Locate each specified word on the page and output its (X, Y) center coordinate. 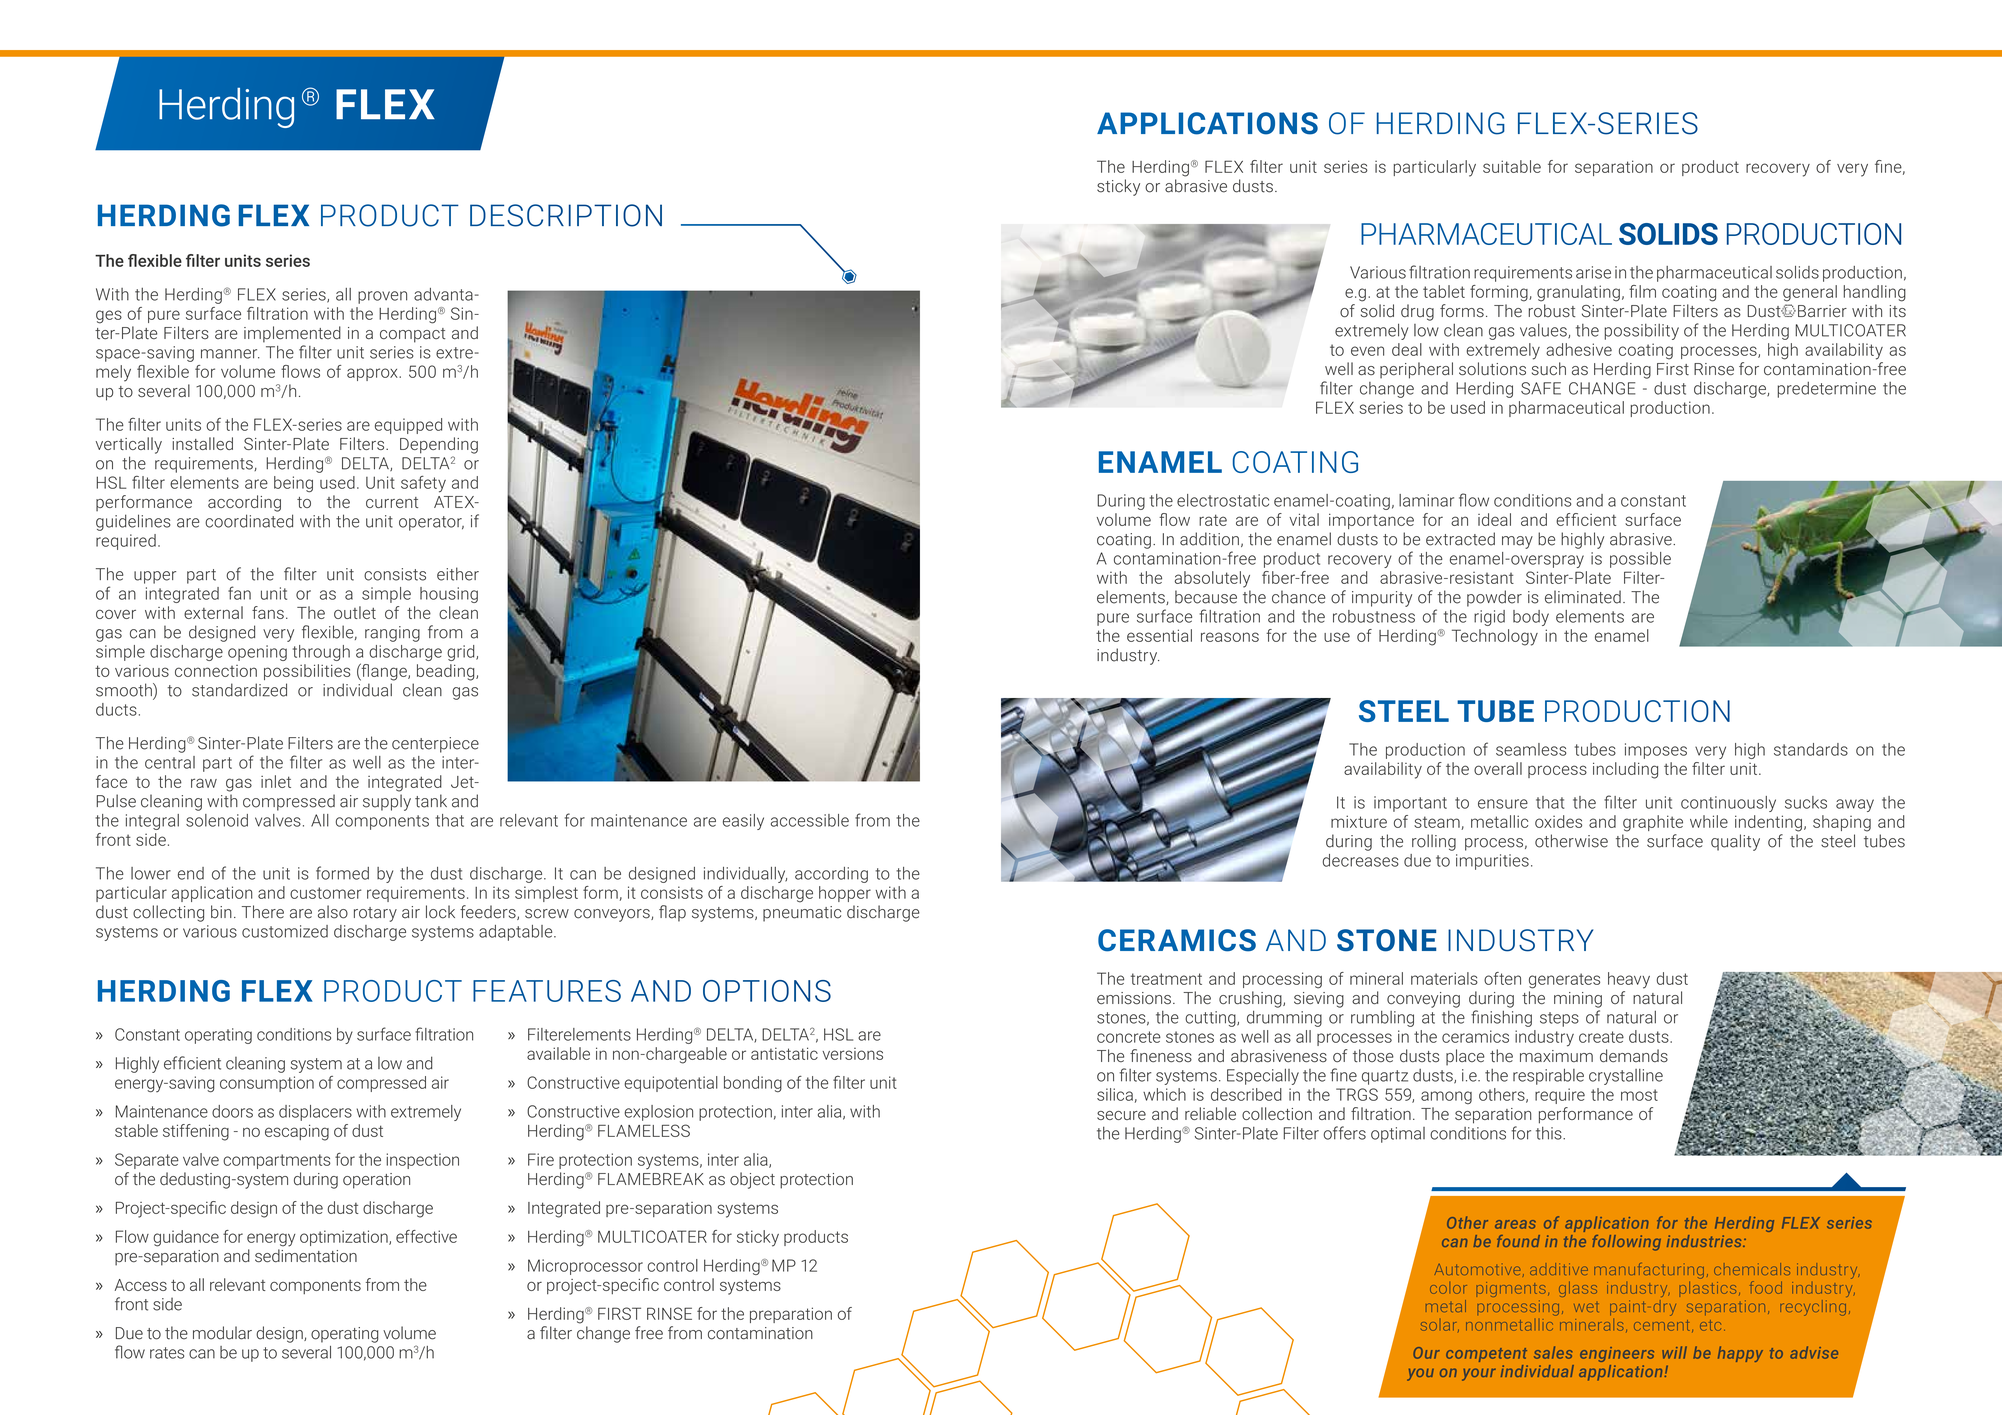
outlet (355, 612)
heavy (1629, 980)
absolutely (1212, 579)
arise (1593, 272)
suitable (1512, 166)
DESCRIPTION (566, 215)
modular (222, 1333)
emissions (1134, 998)
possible (1640, 560)
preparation (791, 1315)
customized (285, 931)
